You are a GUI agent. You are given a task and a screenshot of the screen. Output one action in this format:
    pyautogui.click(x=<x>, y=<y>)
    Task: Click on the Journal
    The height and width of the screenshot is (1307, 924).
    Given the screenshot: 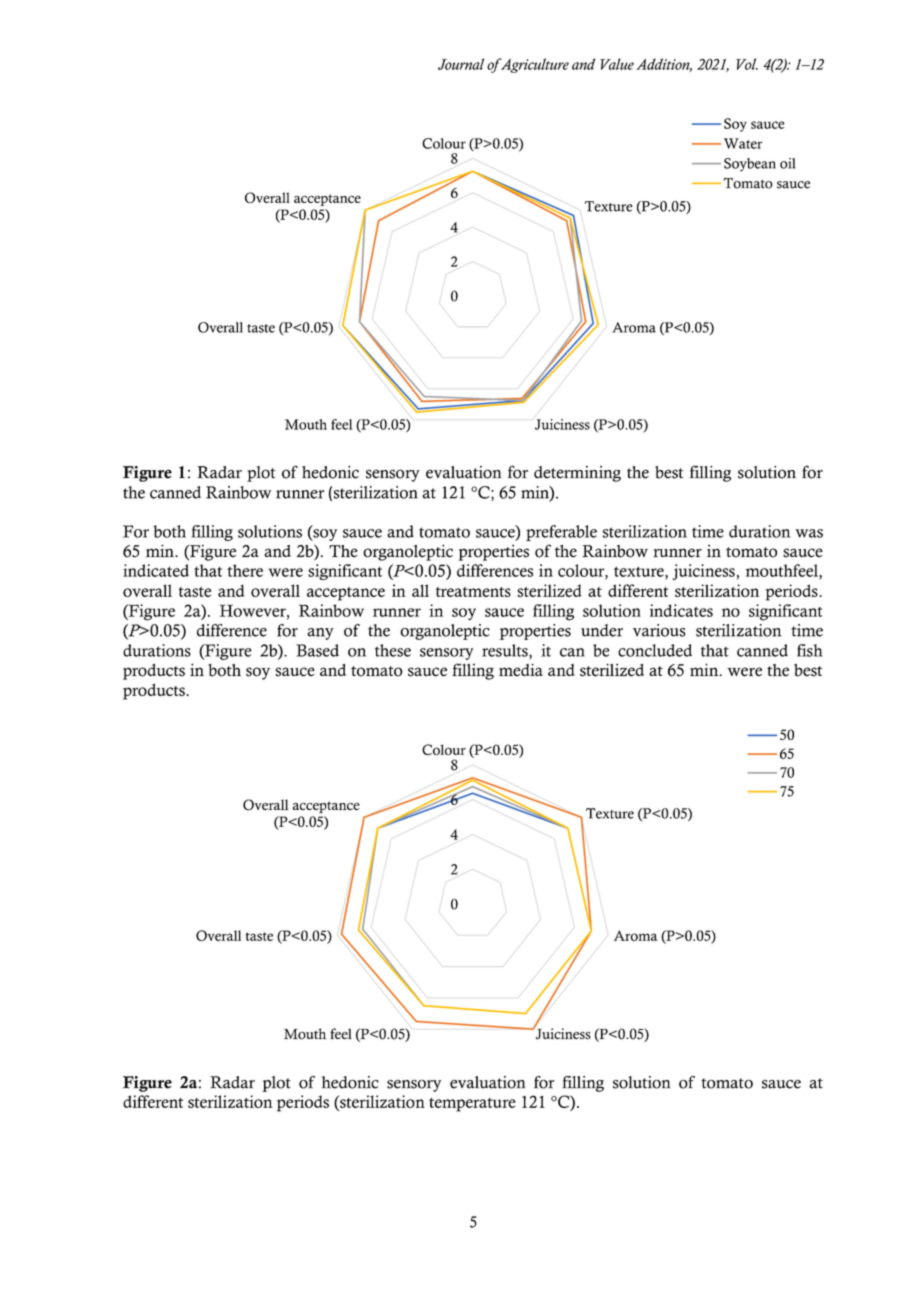 What is the action you would take?
    pyautogui.click(x=461, y=64)
